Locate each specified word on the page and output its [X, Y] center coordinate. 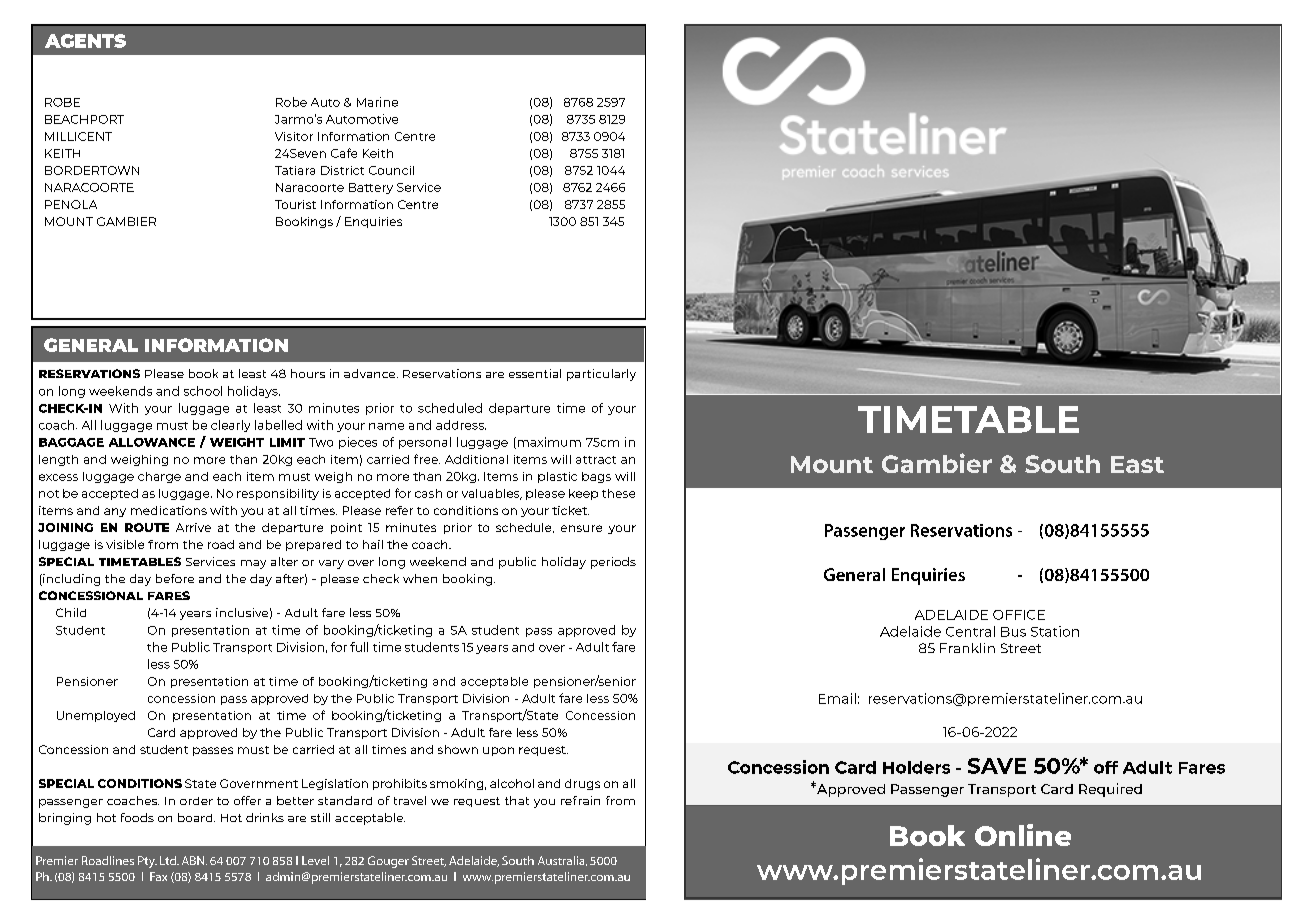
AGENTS [85, 41]
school [203, 391]
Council [391, 170]
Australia [562, 861]
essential [535, 373]
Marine [377, 102]
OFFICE [1019, 615]
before [175, 578]
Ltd [169, 860]
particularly [601, 375]
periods [613, 563]
